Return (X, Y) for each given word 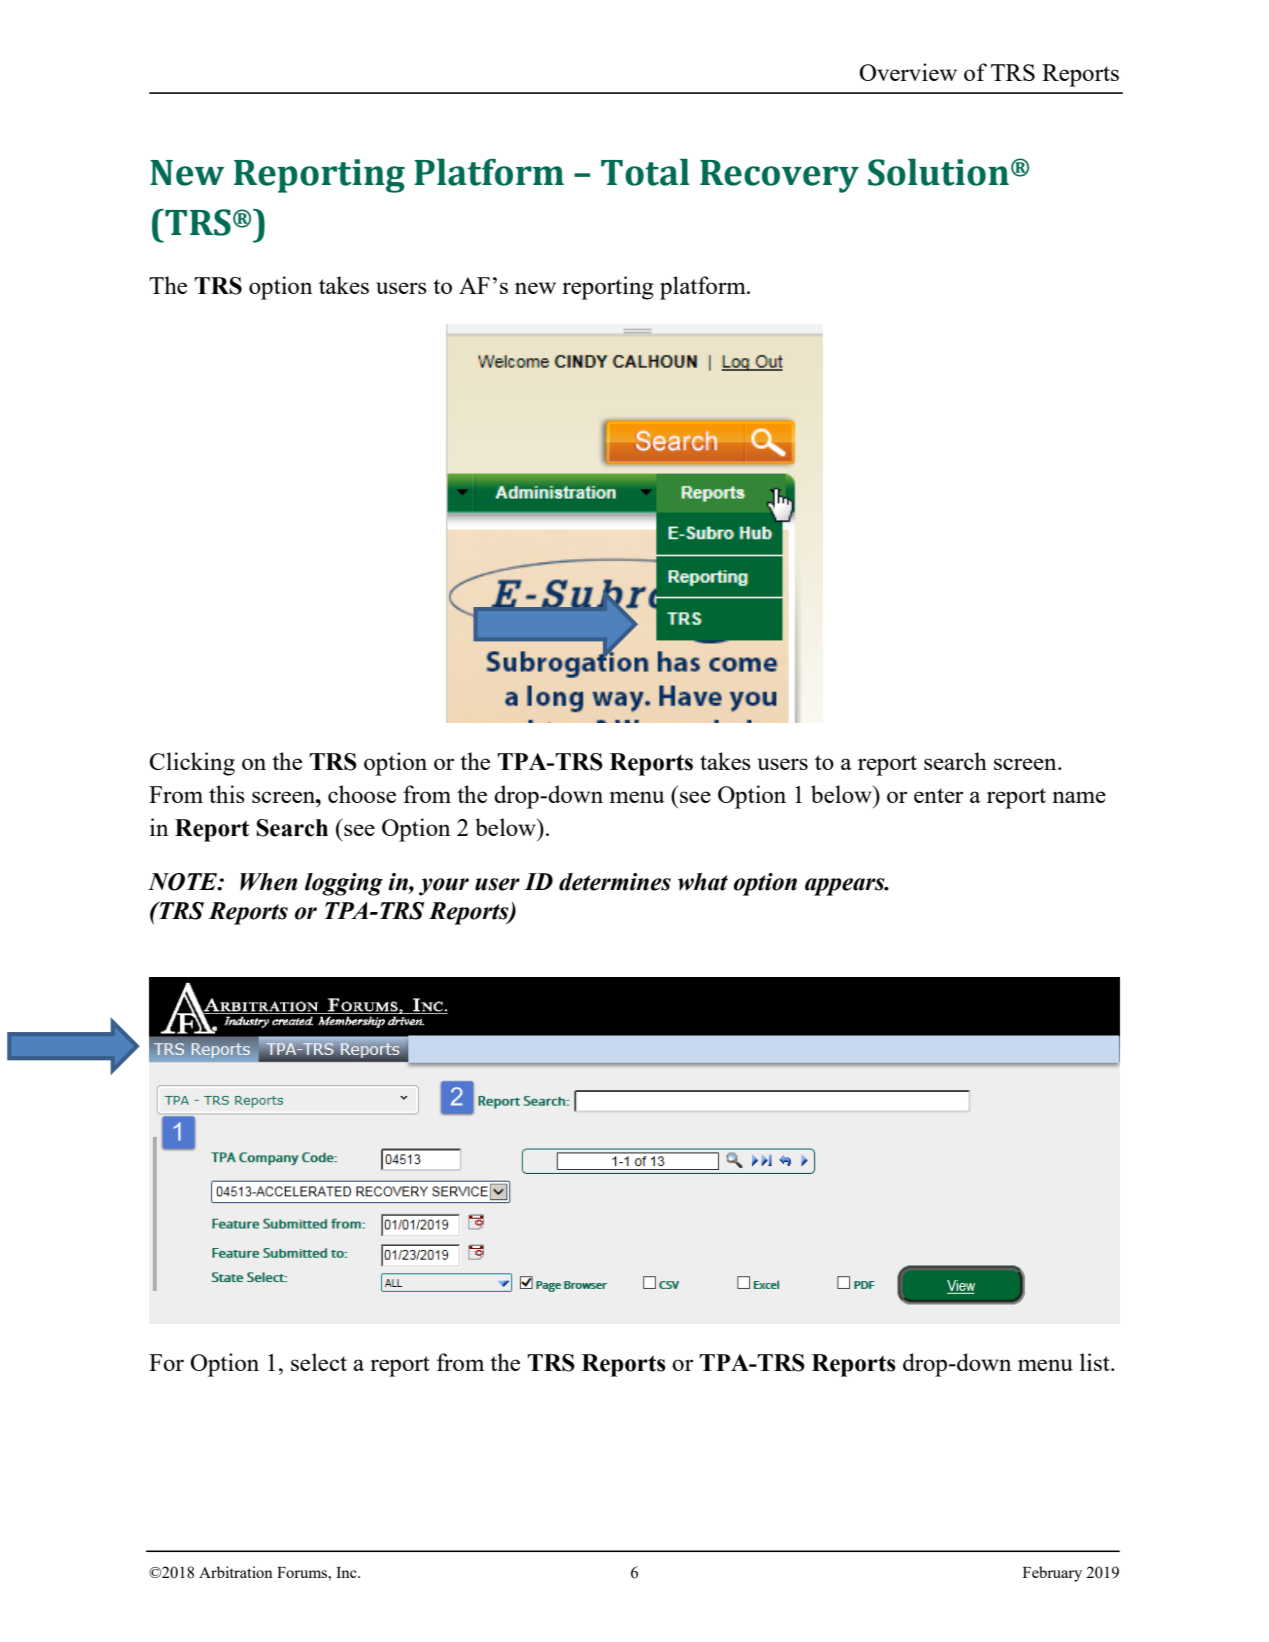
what (703, 882)
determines (615, 882)
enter (938, 795)
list (1096, 1362)
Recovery (779, 176)
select (319, 1362)
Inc (347, 1572)
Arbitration (236, 1572)
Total (645, 172)
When (268, 882)
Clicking (192, 764)
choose (362, 794)
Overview (908, 72)
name (1079, 797)
